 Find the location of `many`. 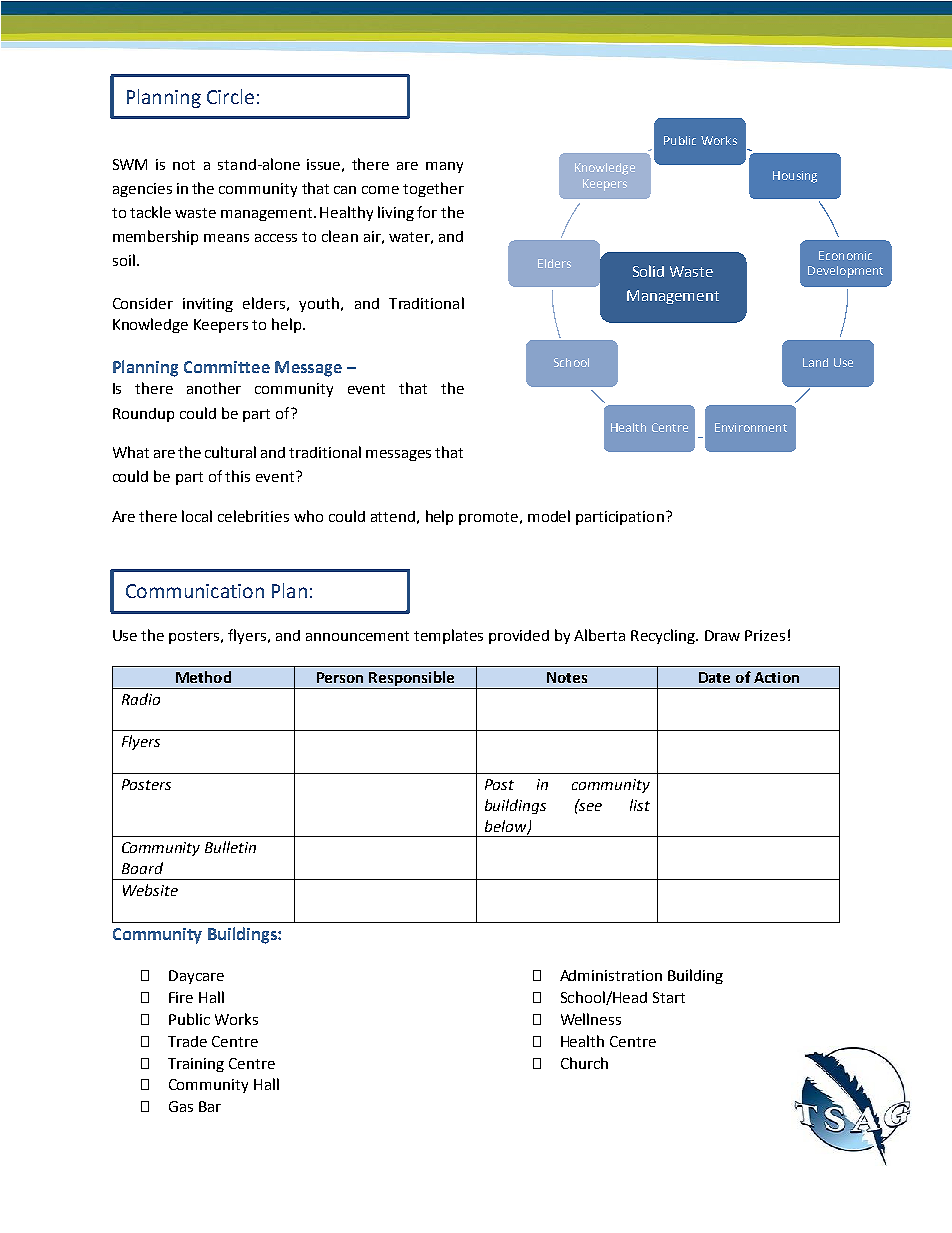

many is located at coordinates (444, 167).
